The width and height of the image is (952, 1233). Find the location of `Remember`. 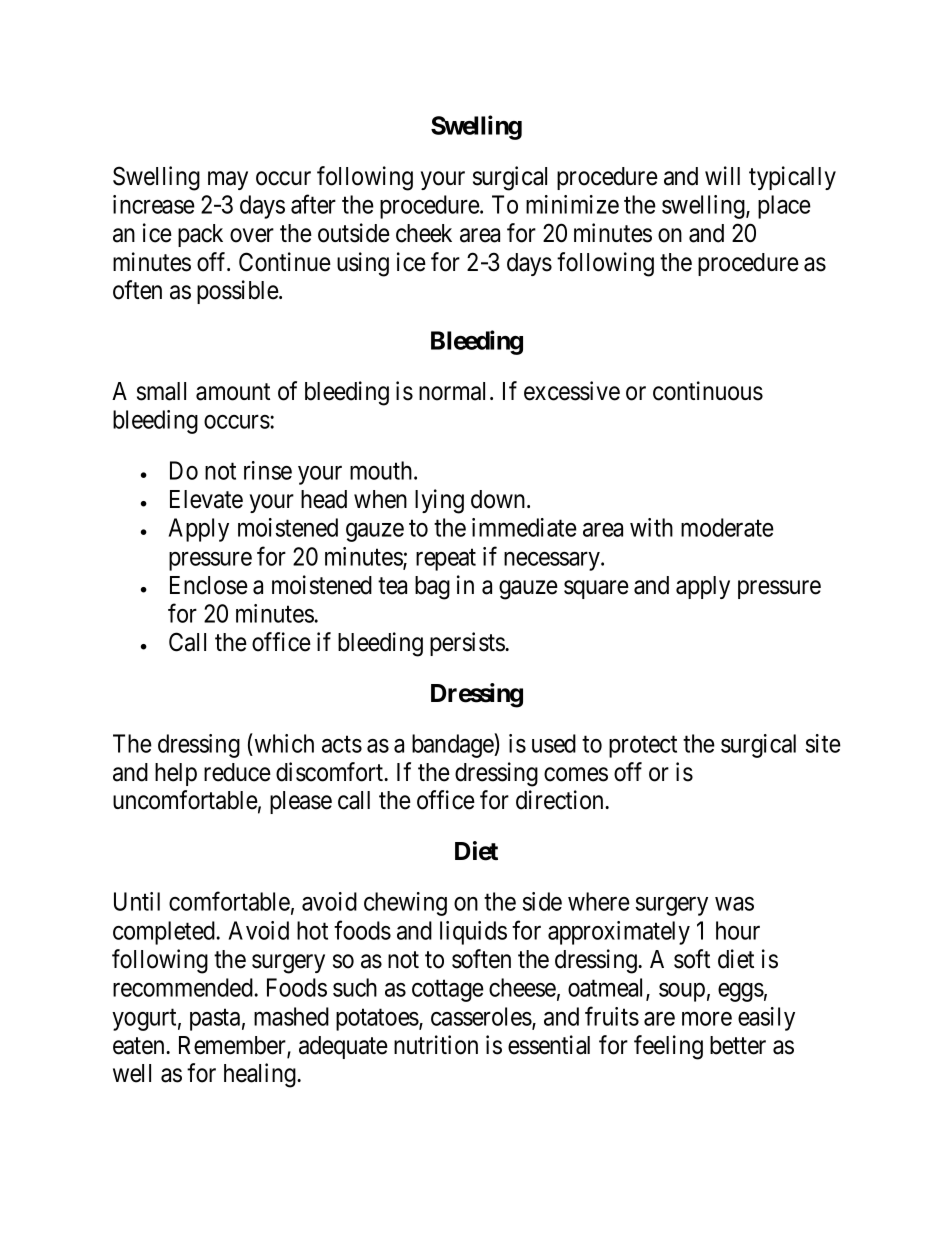

Remember is located at coordinates (233, 1046).
